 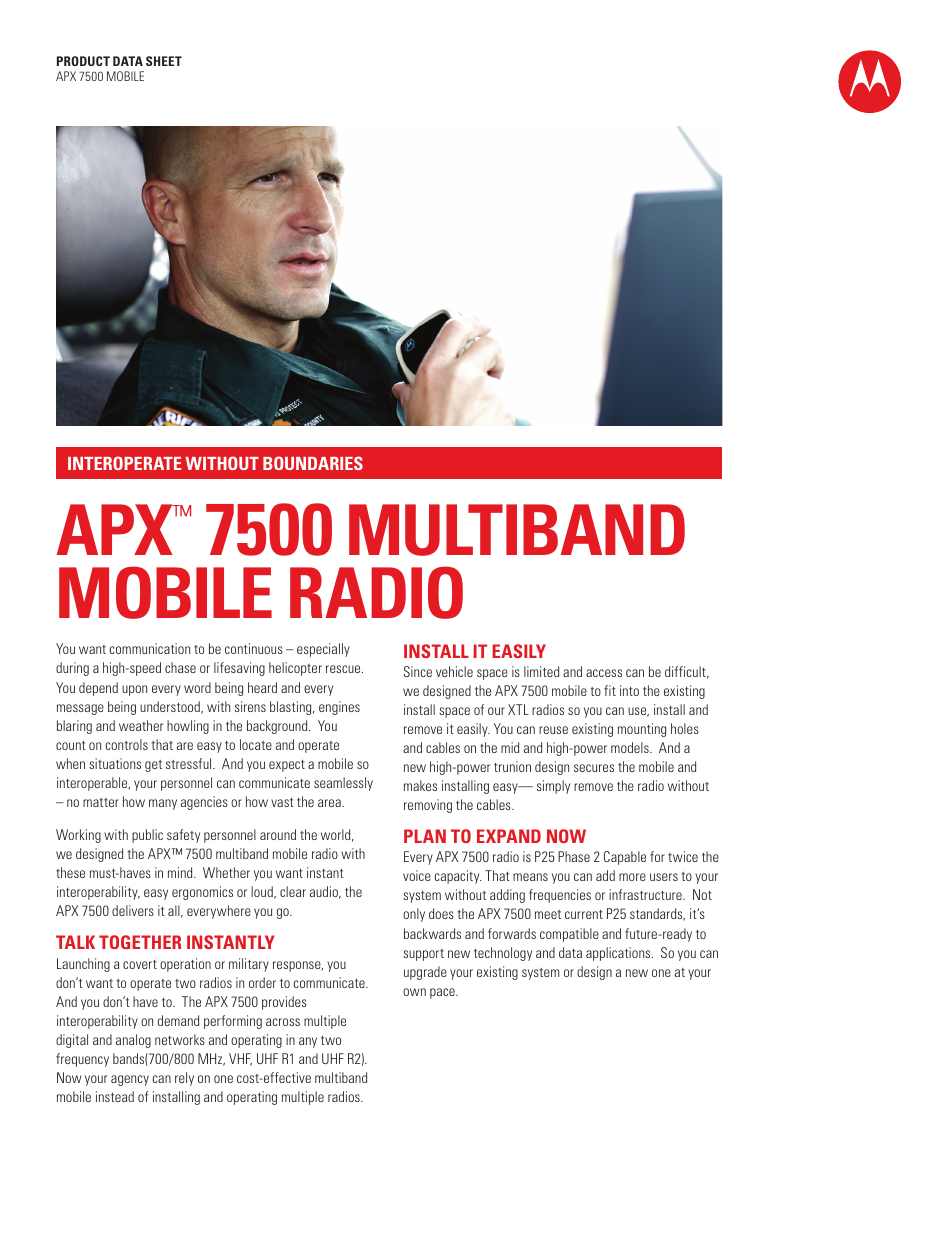 I want to click on models, so click(x=631, y=747).
